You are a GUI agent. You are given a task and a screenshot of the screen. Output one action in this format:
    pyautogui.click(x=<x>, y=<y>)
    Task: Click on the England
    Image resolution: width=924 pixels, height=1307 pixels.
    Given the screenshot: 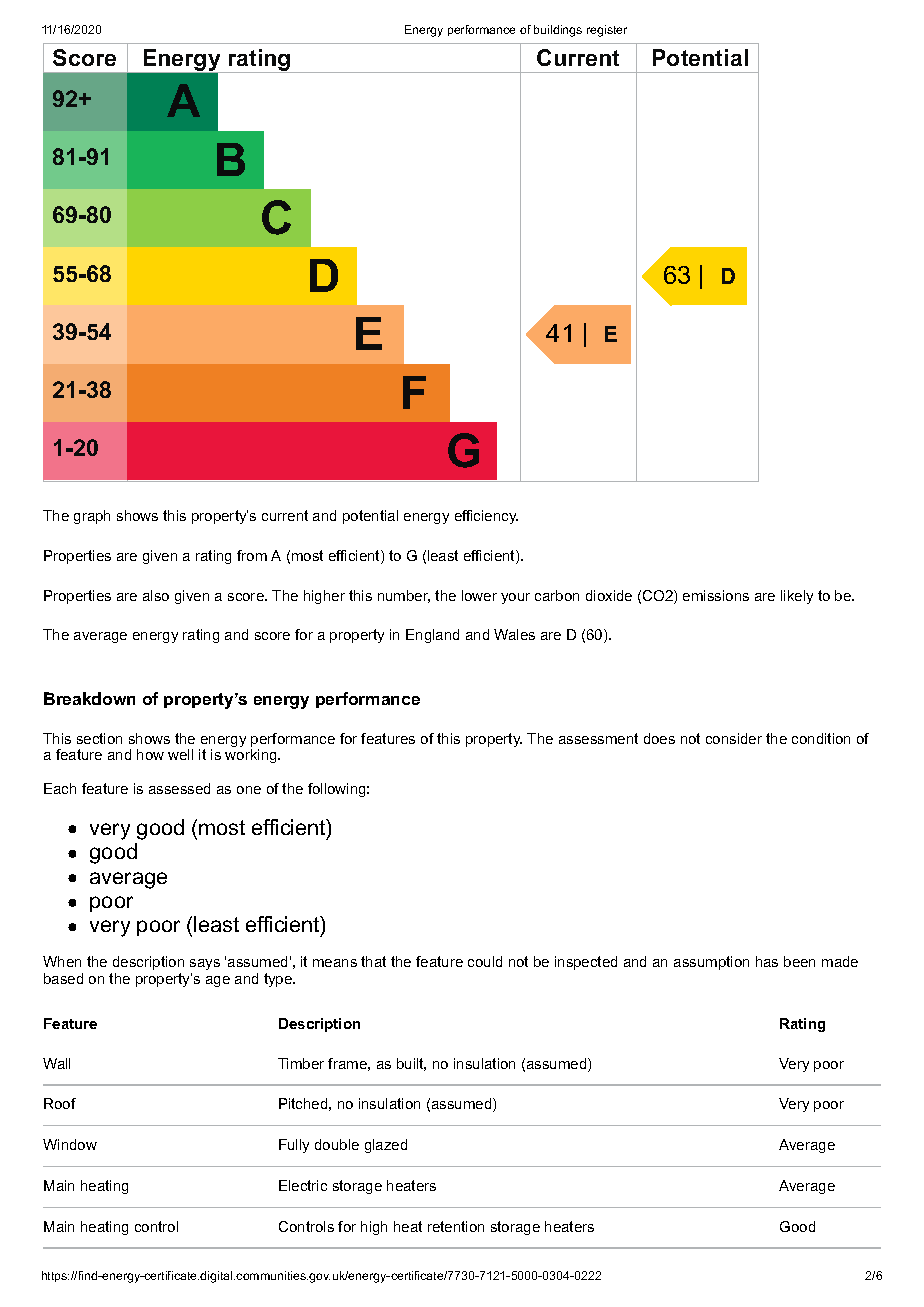 What is the action you would take?
    pyautogui.click(x=432, y=636)
